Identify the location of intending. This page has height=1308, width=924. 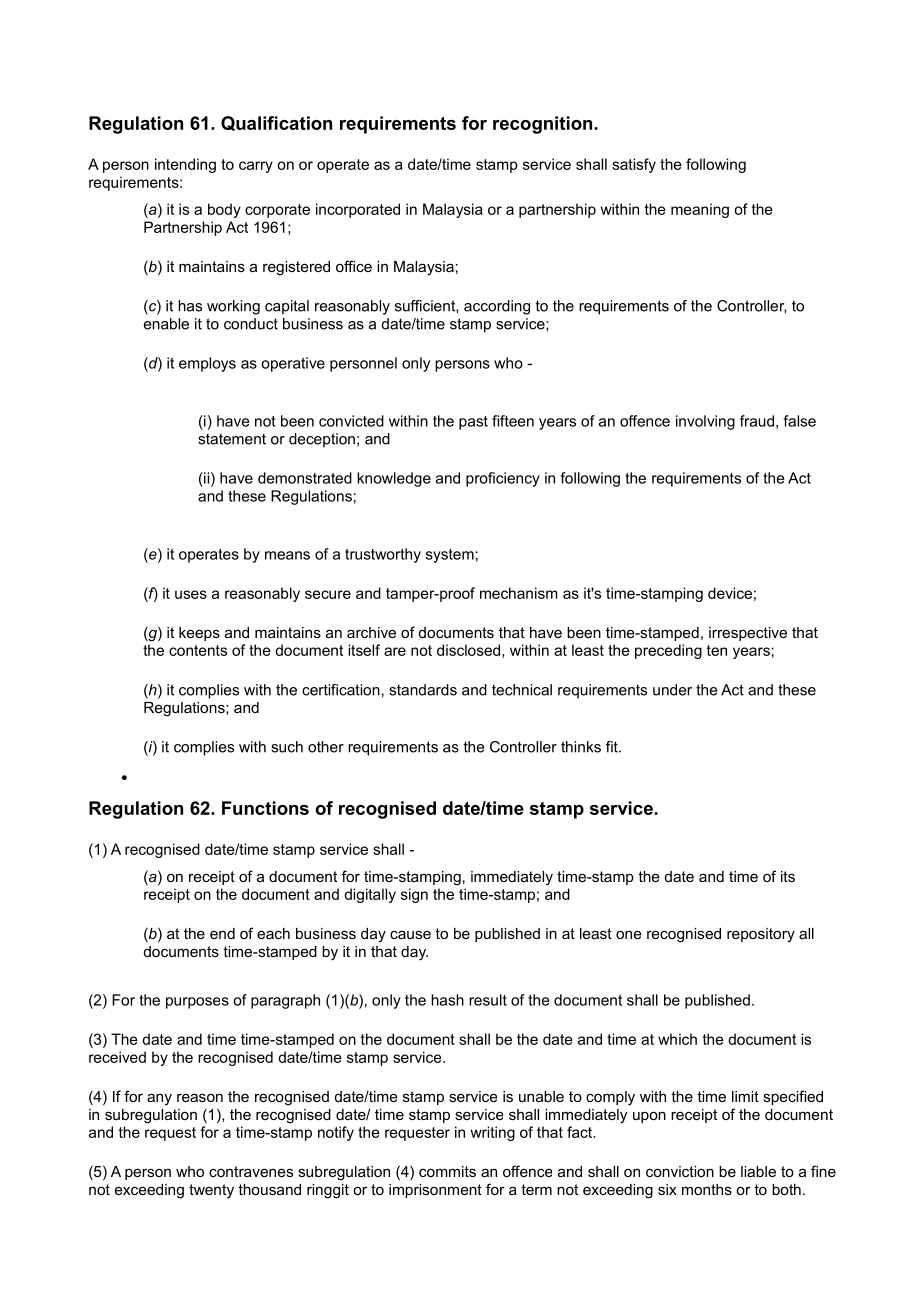
(185, 165).
